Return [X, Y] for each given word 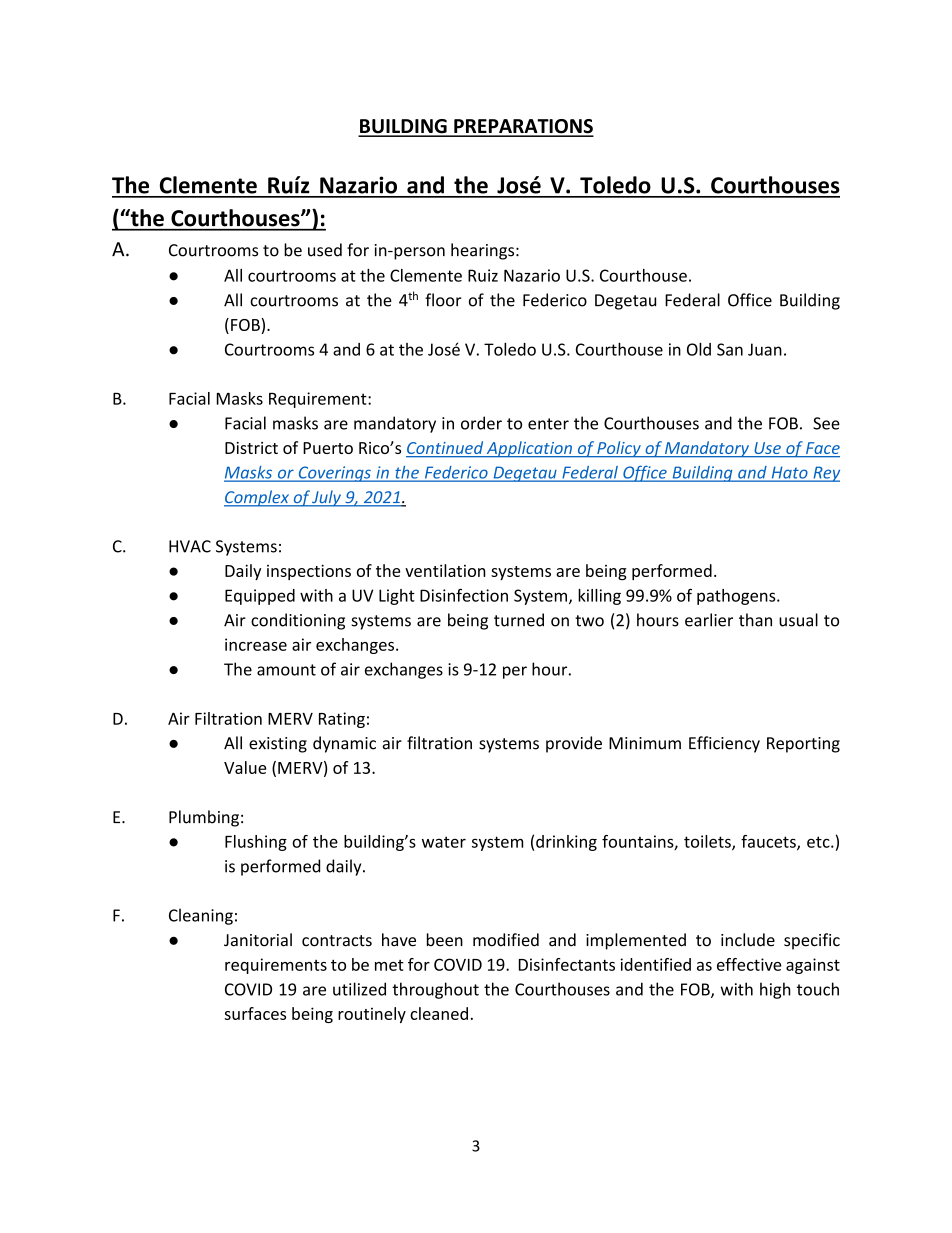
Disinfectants [567, 964]
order [481, 423]
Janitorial [258, 940]
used [325, 250]
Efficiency [724, 744]
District [251, 448]
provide [574, 744]
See [826, 423]
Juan [765, 349]
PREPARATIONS [523, 127]
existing [278, 745]
